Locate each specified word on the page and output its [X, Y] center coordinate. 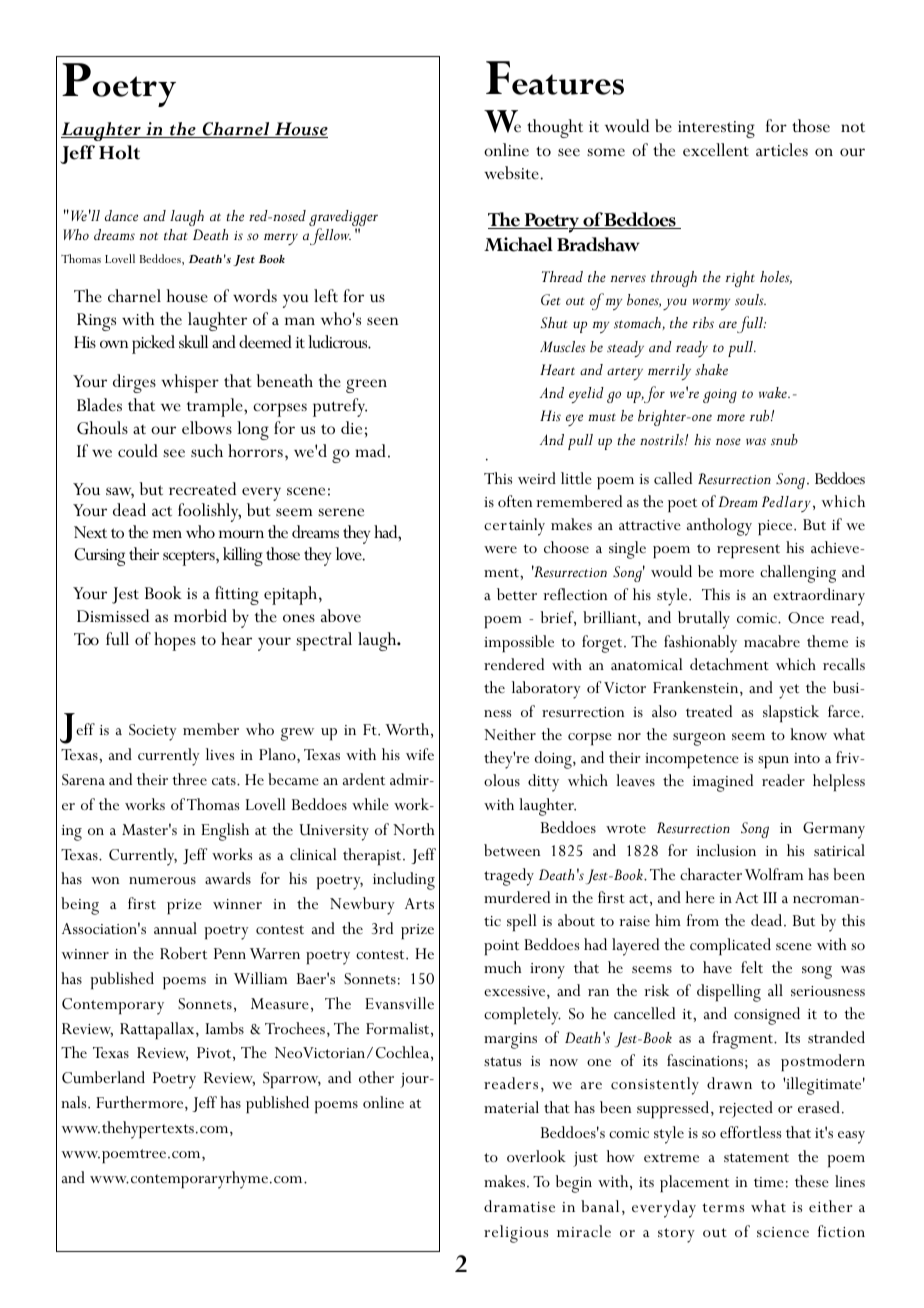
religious [516, 1234]
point [501, 947]
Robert [183, 953]
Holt [119, 152]
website [512, 173]
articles [782, 150]
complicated [730, 946]
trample [216, 407]
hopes [175, 641]
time [769, 1182]
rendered [514, 664]
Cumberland [103, 1077]
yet [789, 691]
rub [761, 416]
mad [370, 450]
